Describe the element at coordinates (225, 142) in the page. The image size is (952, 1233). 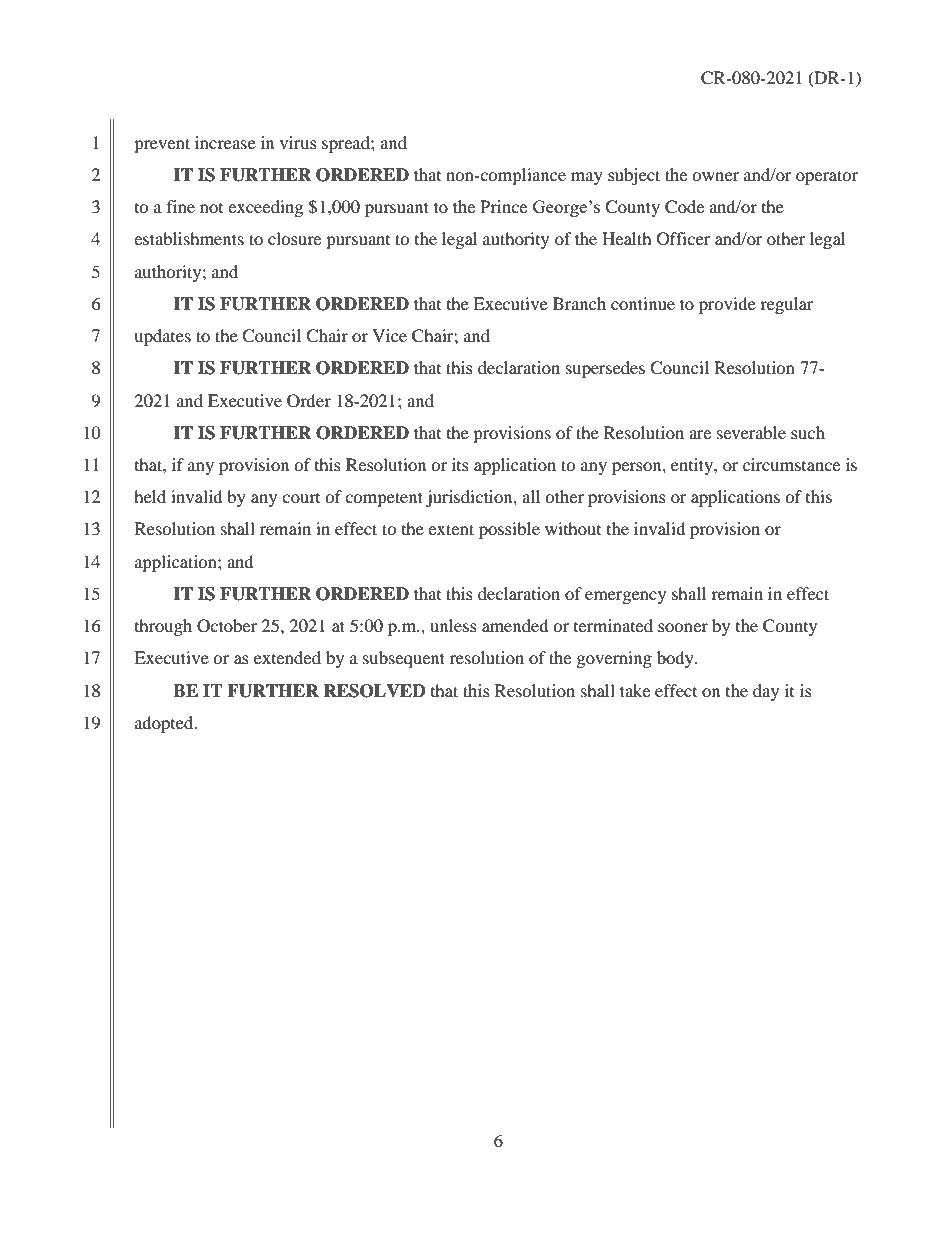
I see `increase` at that location.
